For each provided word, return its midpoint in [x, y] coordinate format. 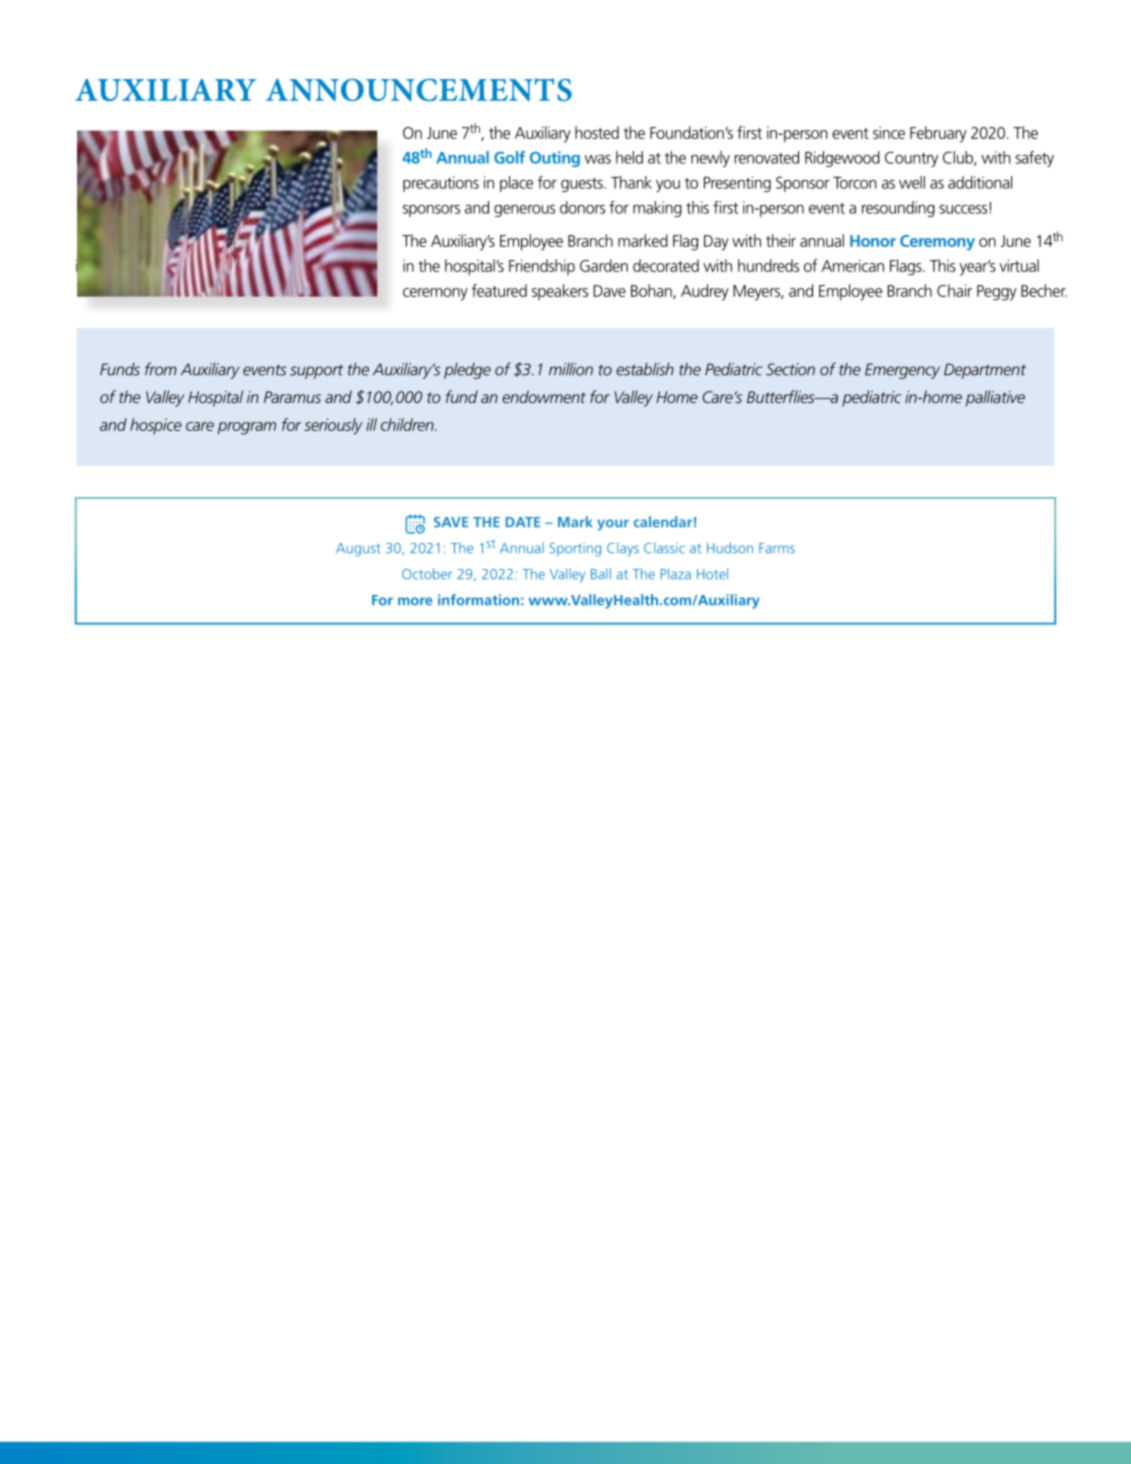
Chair [954, 290]
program [247, 428]
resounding [898, 209]
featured [499, 290]
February [938, 134]
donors [582, 207]
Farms [777, 548]
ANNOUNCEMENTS [419, 89]
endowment [544, 396]
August [358, 550]
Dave [610, 291]
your [613, 525]
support [316, 371]
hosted [597, 132]
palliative [995, 398]
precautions [441, 184]
